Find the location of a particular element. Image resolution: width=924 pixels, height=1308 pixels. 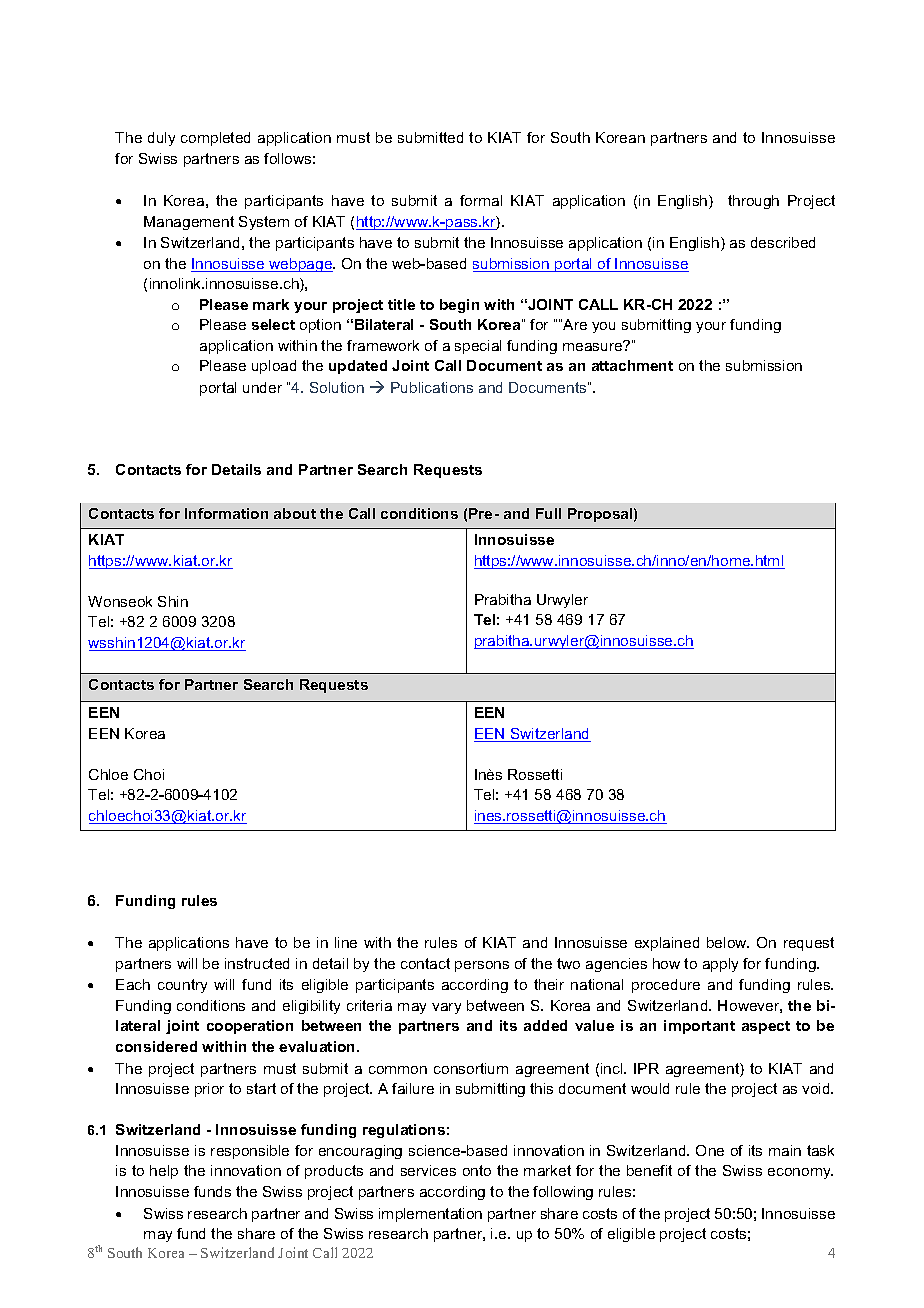

Full is located at coordinates (548, 513).
